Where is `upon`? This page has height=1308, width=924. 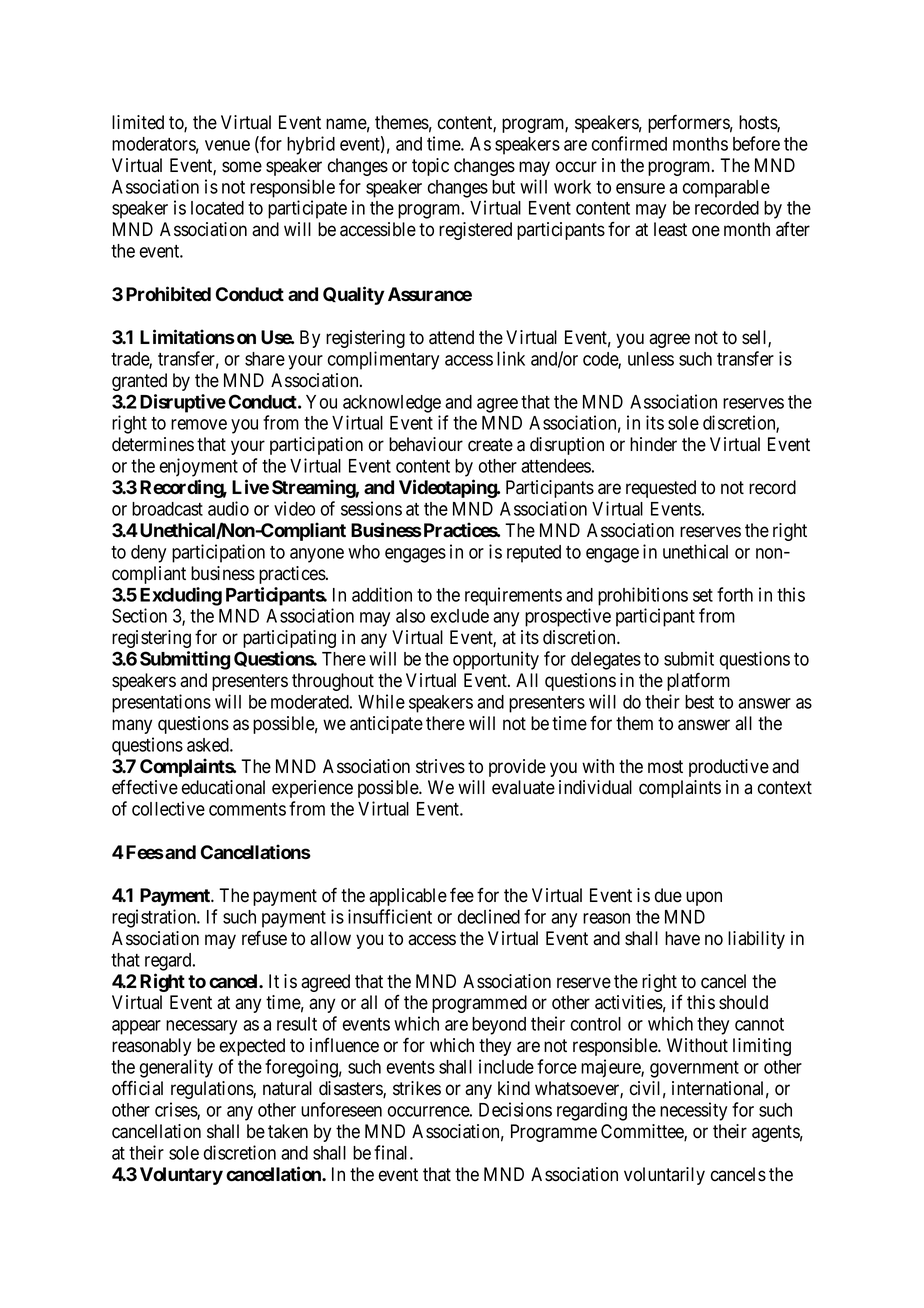
upon is located at coordinates (704, 898).
